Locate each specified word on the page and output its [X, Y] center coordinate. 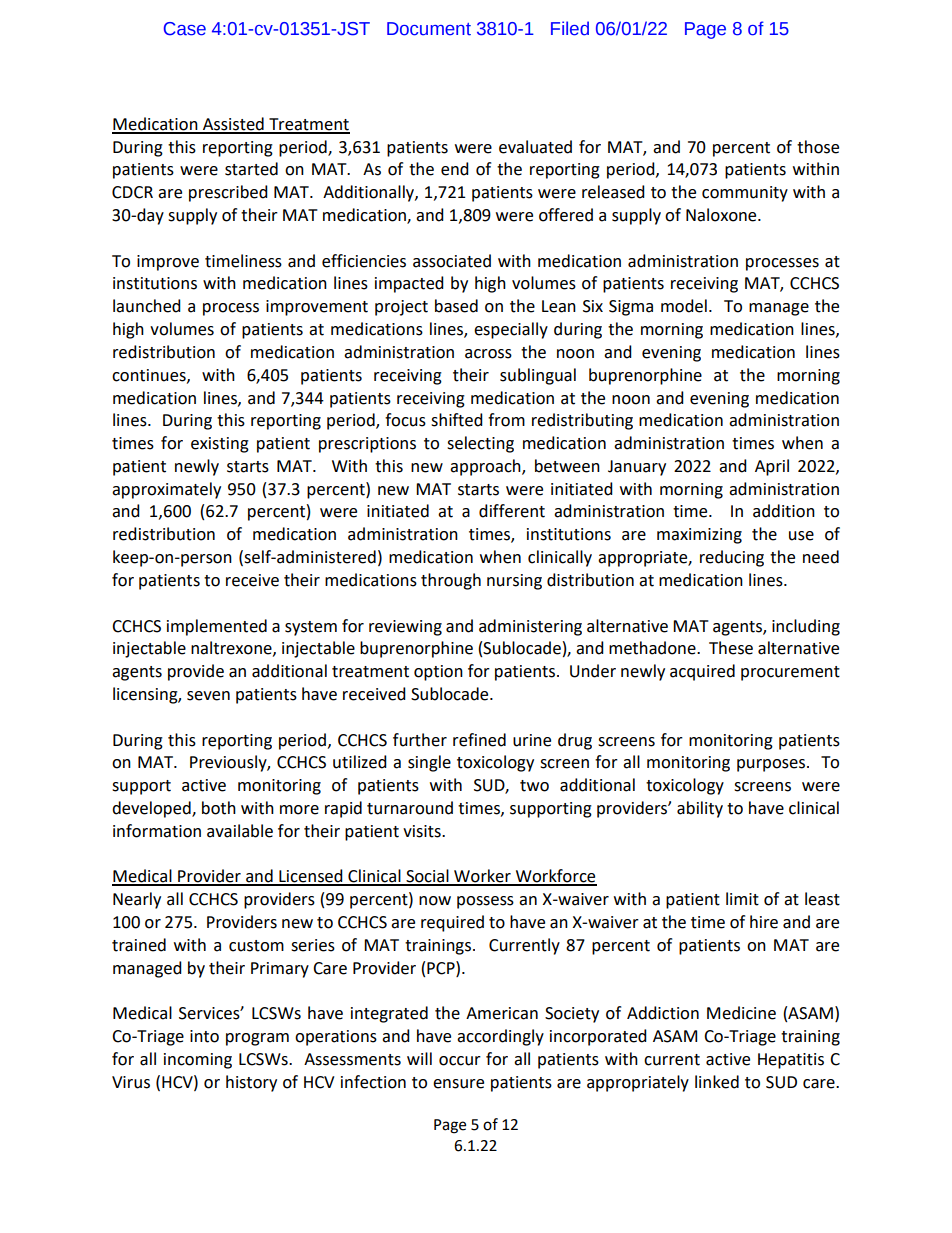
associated [452, 261]
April [772, 467]
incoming [198, 1061]
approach [486, 467]
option [438, 673]
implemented [217, 627]
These [731, 648]
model [684, 306]
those [818, 147]
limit [742, 899]
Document [429, 29]
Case [185, 29]
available [240, 831]
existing [220, 445]
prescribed [228, 193]
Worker [482, 877]
